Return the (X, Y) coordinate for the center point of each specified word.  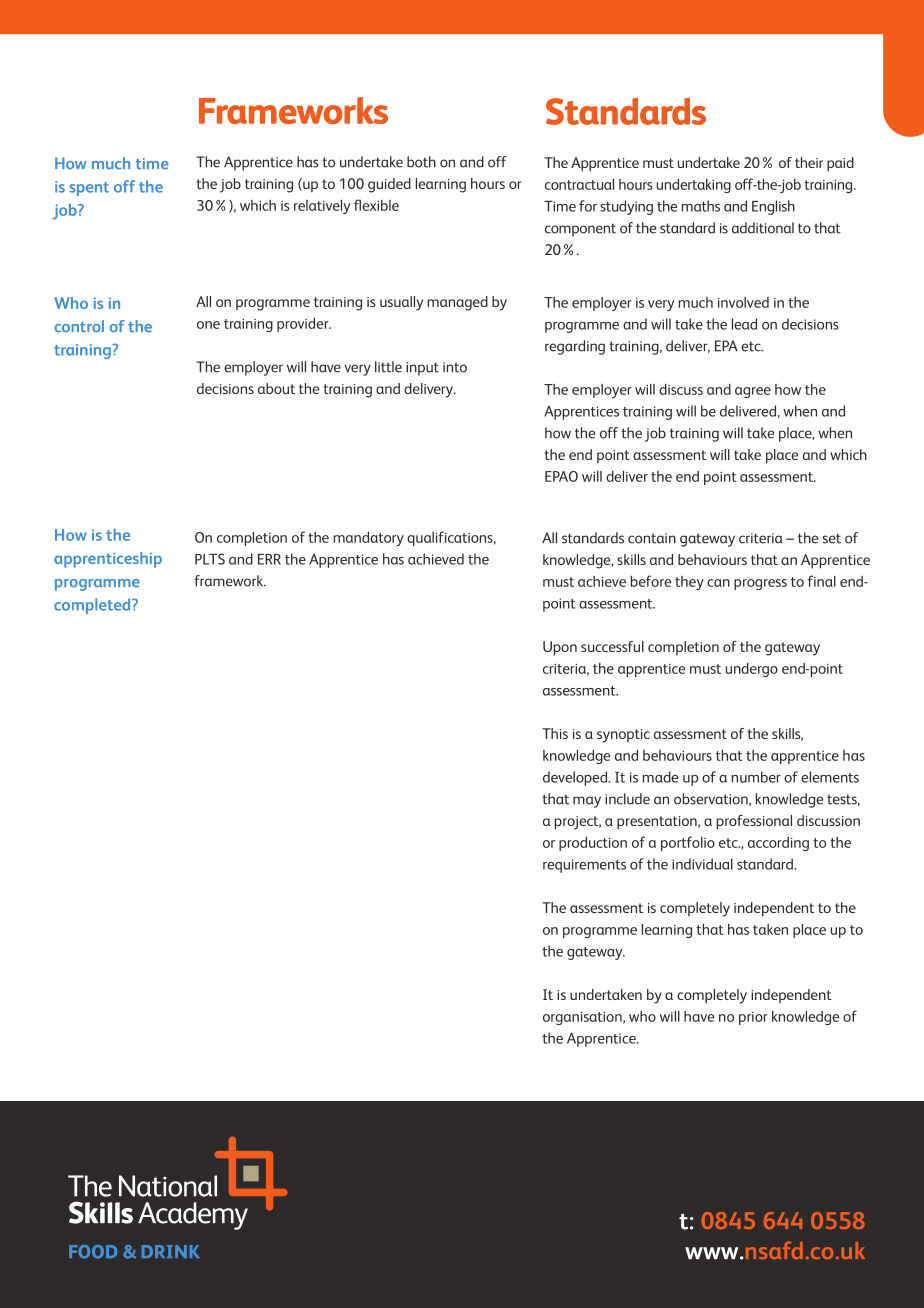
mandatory (369, 538)
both (421, 162)
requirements (584, 866)
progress (760, 584)
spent (89, 189)
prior (753, 1018)
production (593, 843)
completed (93, 606)
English (773, 207)
